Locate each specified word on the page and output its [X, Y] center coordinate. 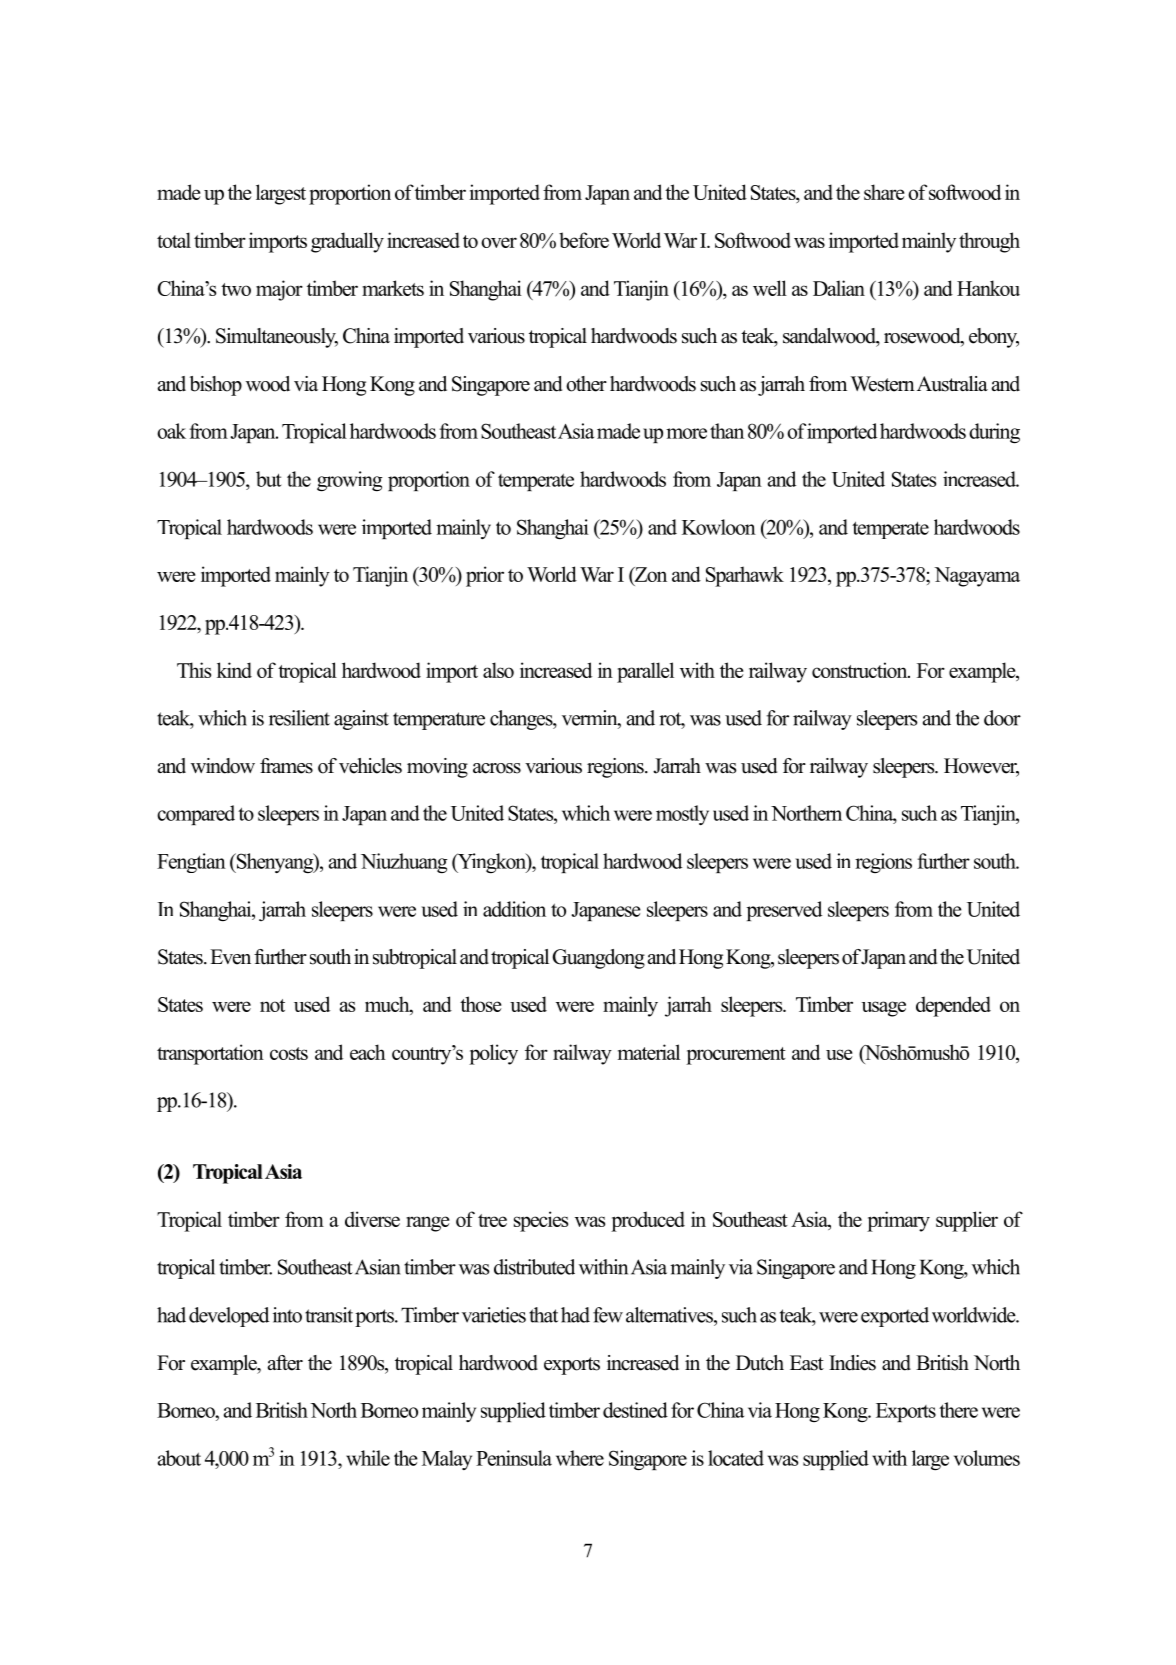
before [584, 240]
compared [196, 815]
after [285, 1363]
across [497, 768]
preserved [784, 911]
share [884, 192]
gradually [347, 242]
